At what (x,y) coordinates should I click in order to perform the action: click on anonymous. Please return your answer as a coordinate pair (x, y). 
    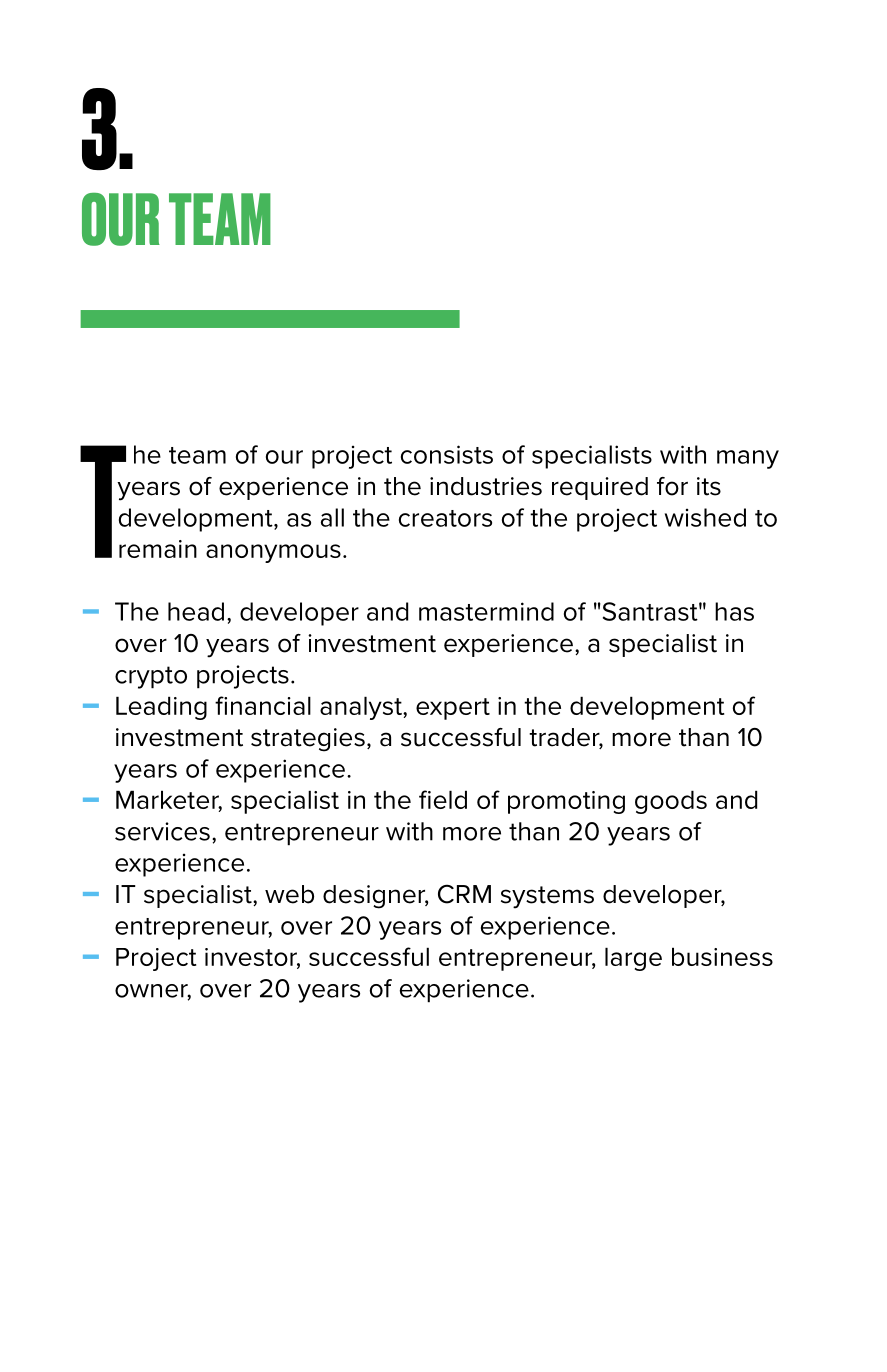
    Looking at the image, I should click on (273, 553).
